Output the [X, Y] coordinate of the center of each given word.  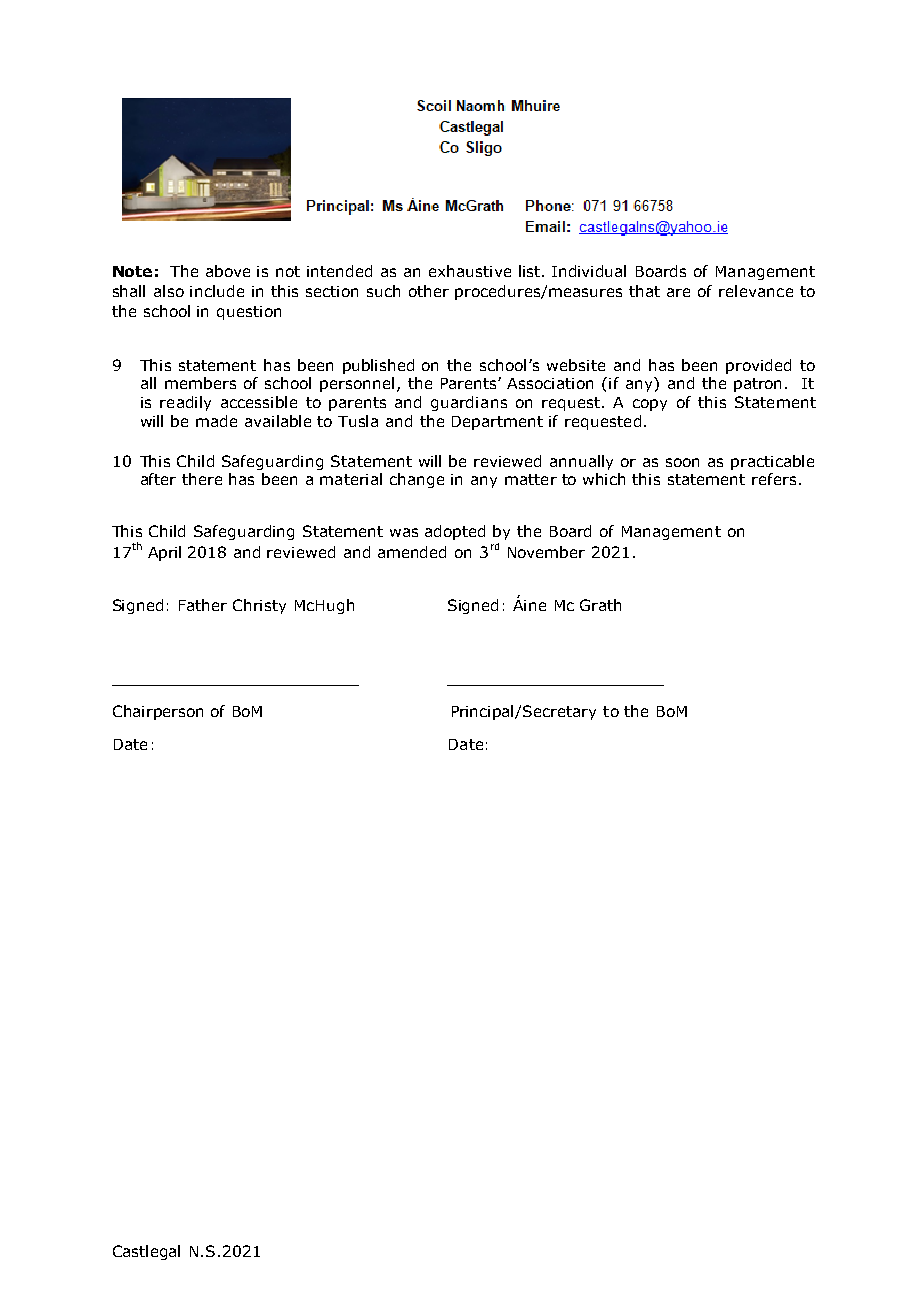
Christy [259, 606]
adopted [455, 532]
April [164, 553]
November [546, 552]
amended [412, 552]
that [644, 291]
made [216, 421]
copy [650, 405]
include [217, 291]
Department [497, 423]
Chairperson [158, 712]
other [429, 291]
